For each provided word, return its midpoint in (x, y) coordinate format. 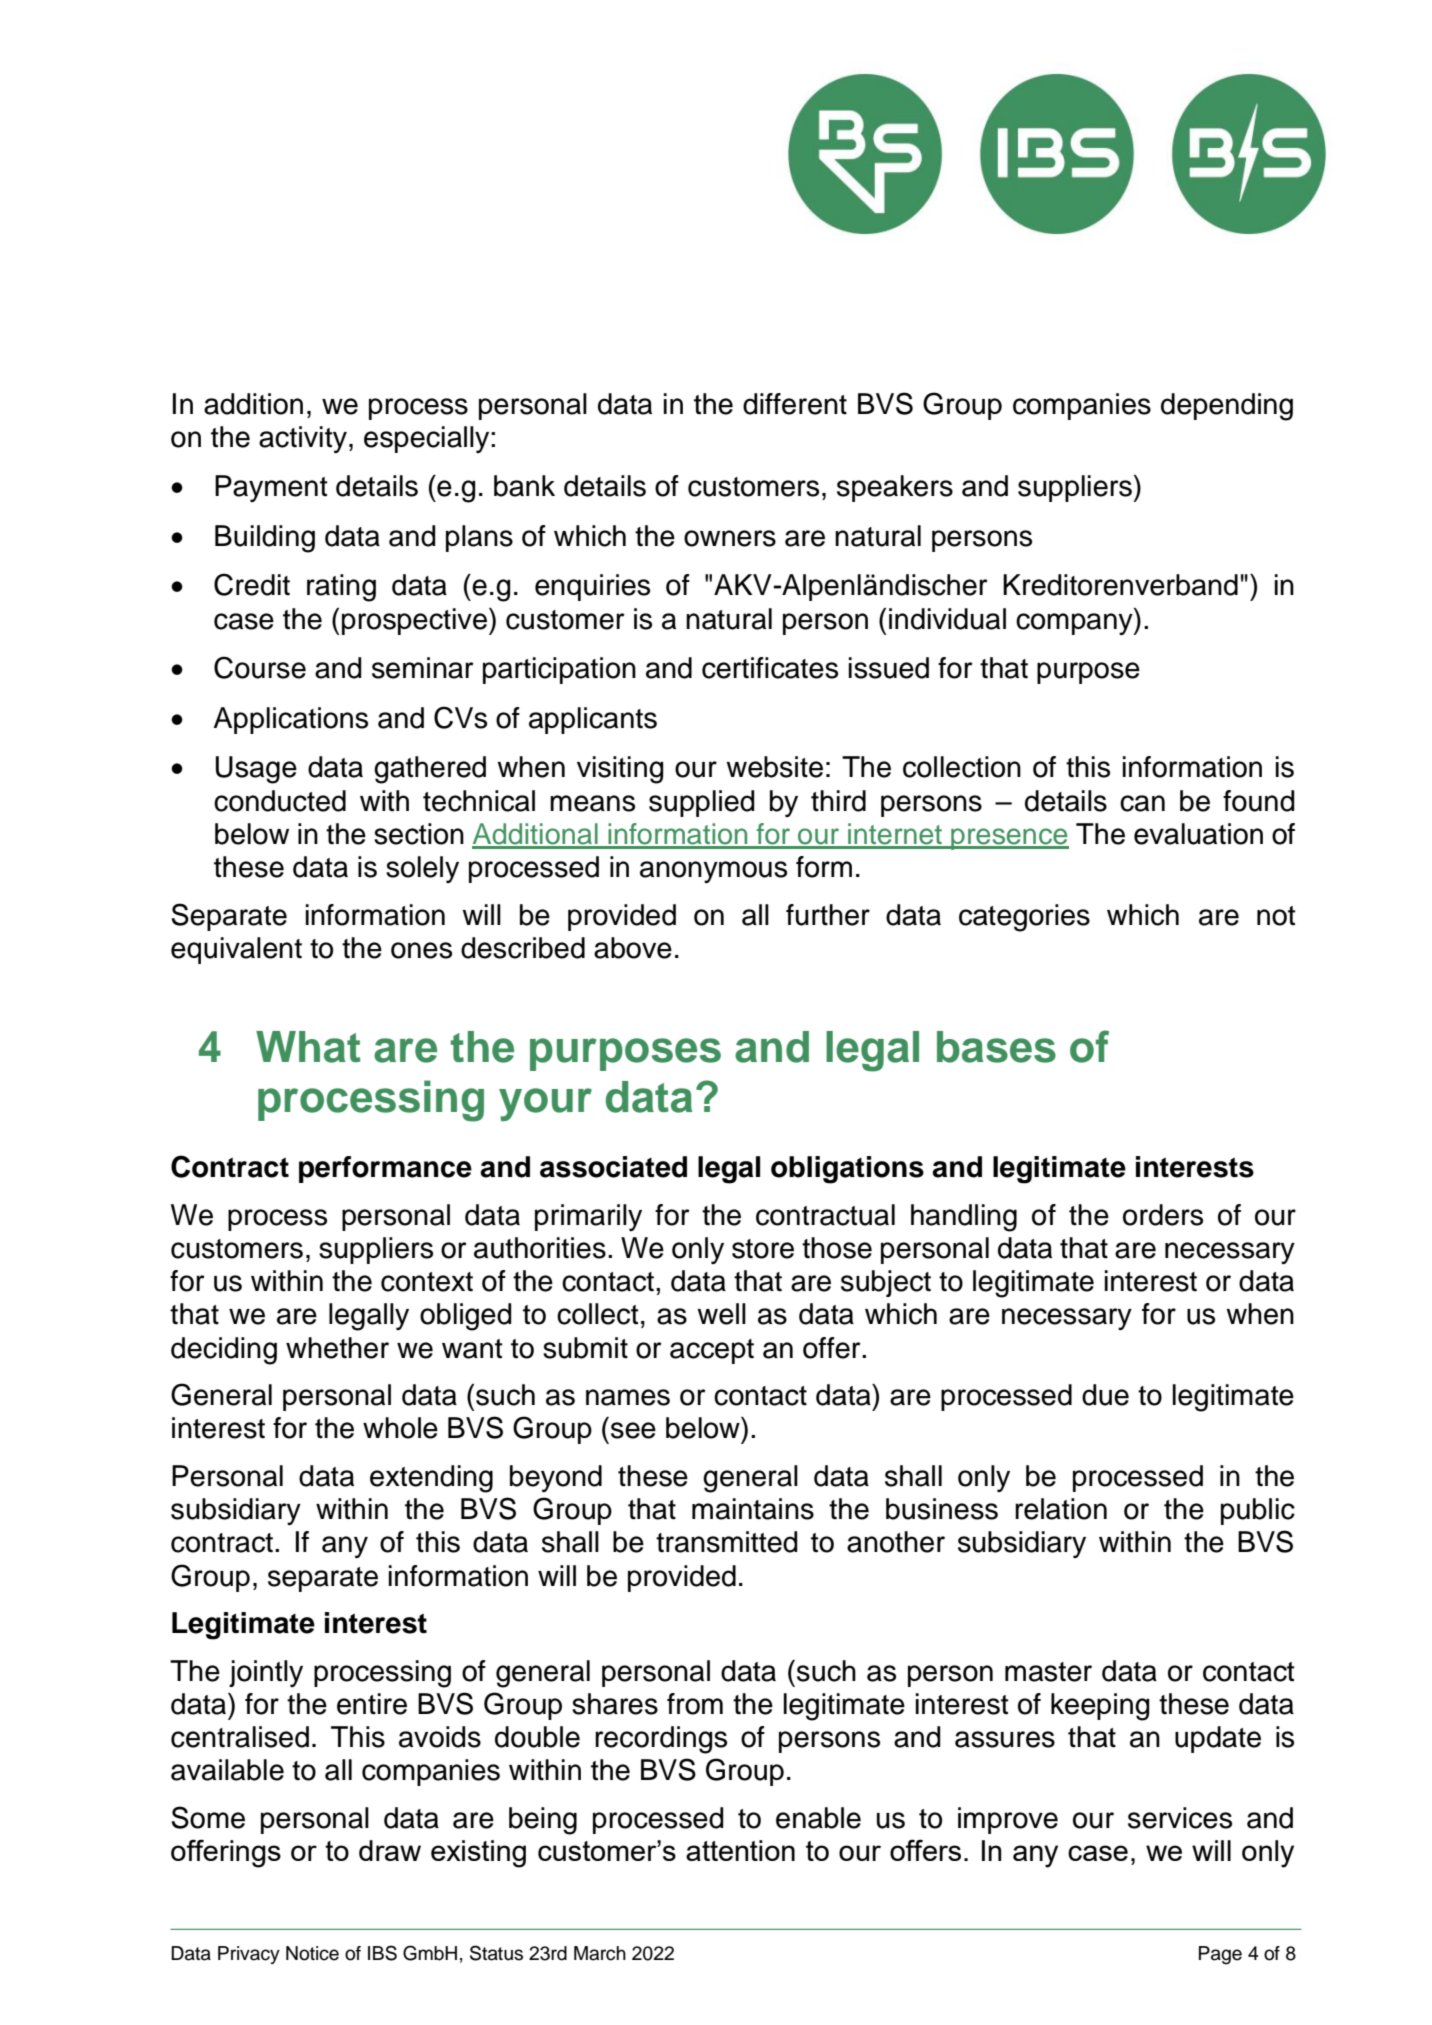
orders (1163, 1215)
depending (1227, 407)
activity (303, 439)
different (795, 404)
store (763, 1249)
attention (740, 1850)
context (427, 1282)
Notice (312, 1953)
